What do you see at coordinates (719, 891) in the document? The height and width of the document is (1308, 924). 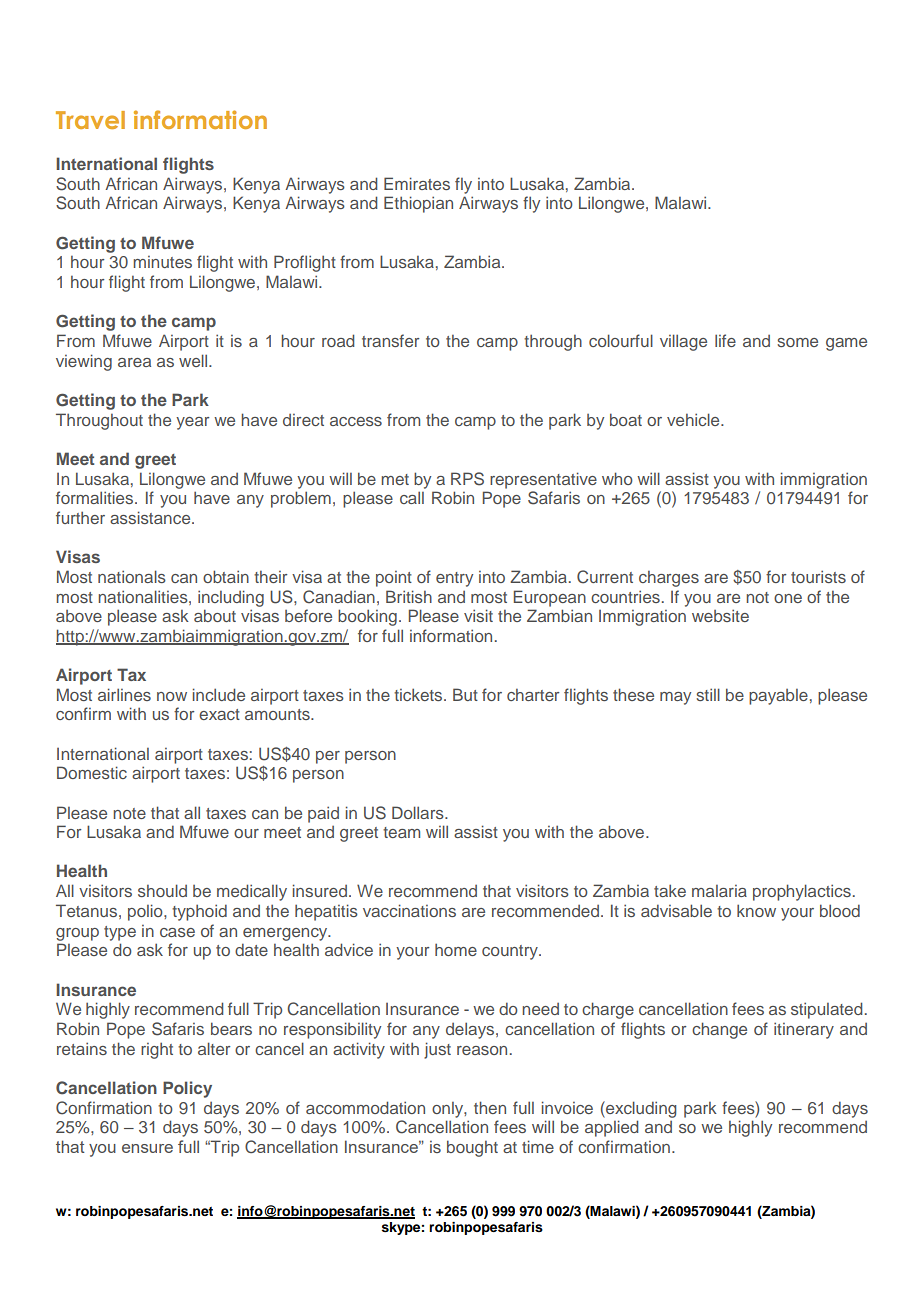 I see `malaria` at bounding box center [719, 891].
